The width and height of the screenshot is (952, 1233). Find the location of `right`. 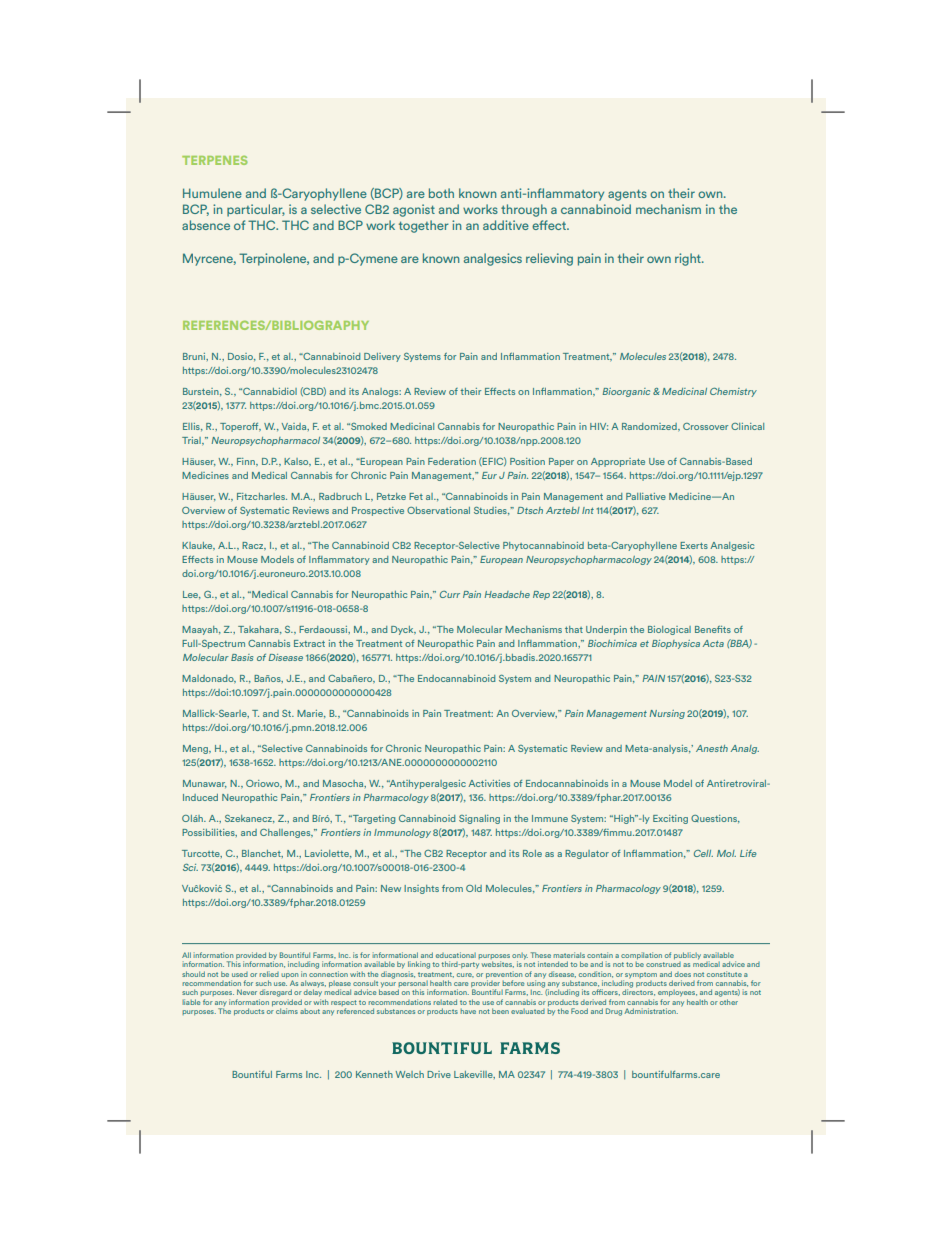

right is located at coordinates (689, 259).
